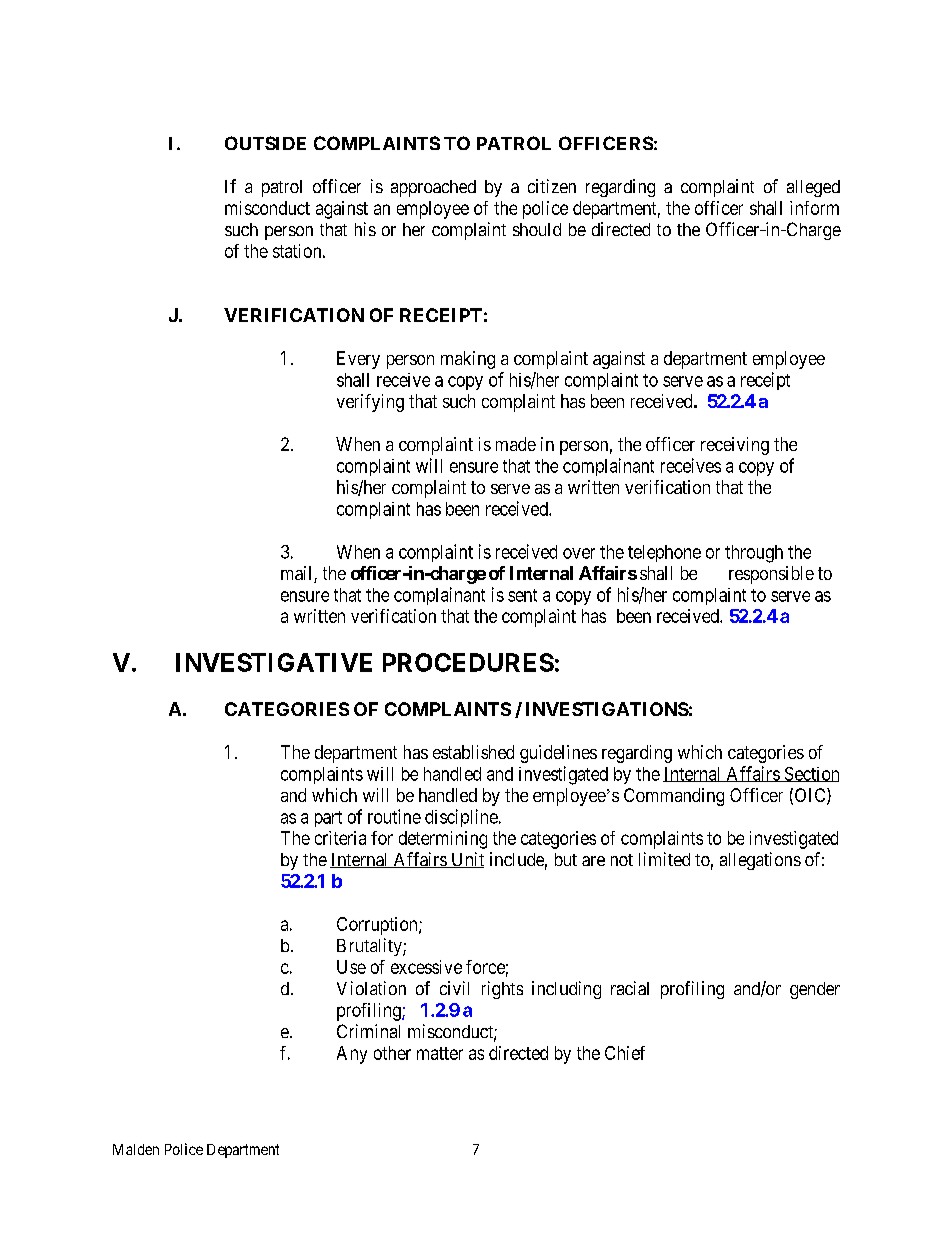  Describe the element at coordinates (265, 143) in the image. I see `OUTSIDE` at that location.
